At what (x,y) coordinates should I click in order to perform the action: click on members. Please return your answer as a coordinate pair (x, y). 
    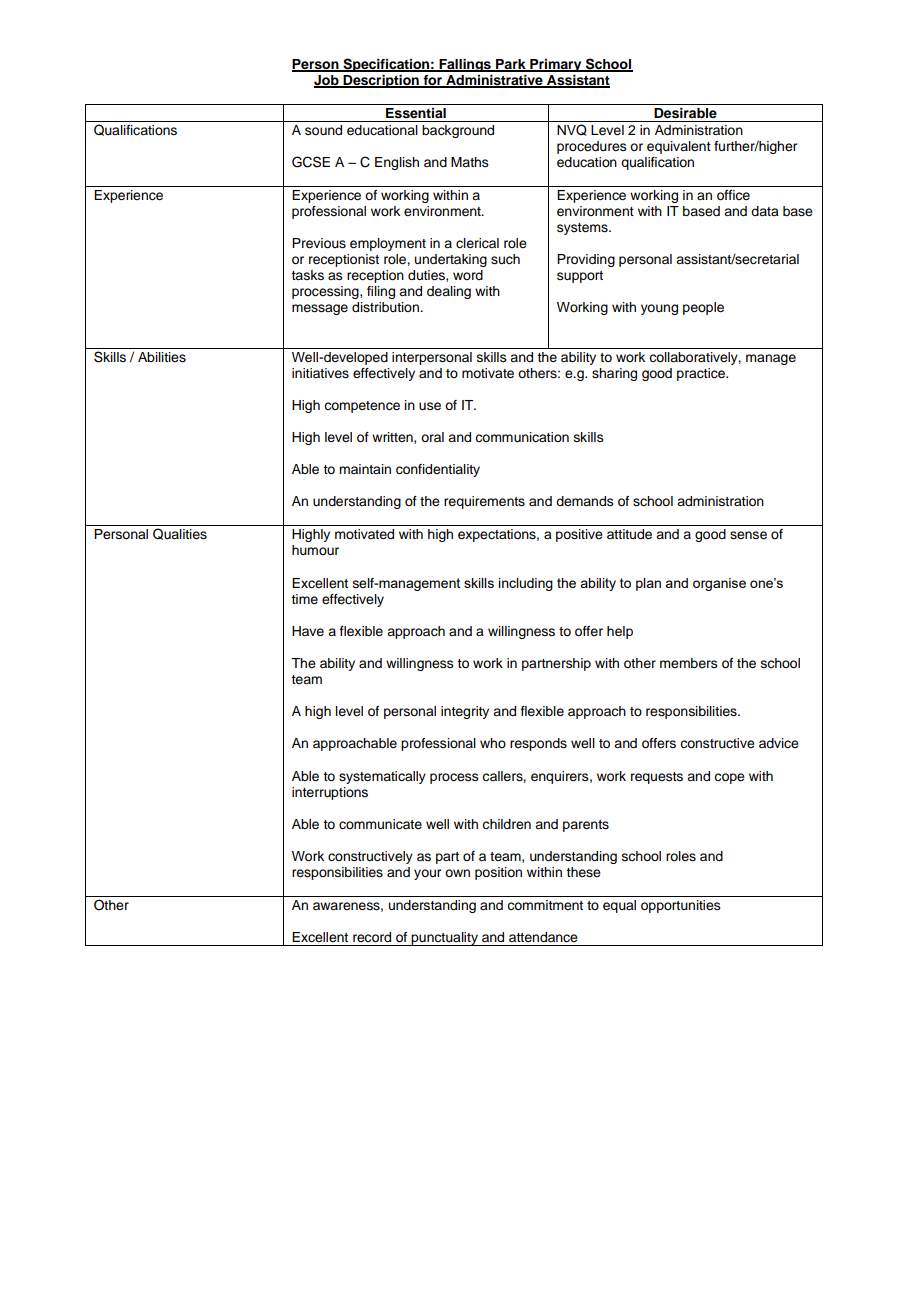
    Looking at the image, I should click on (689, 663).
